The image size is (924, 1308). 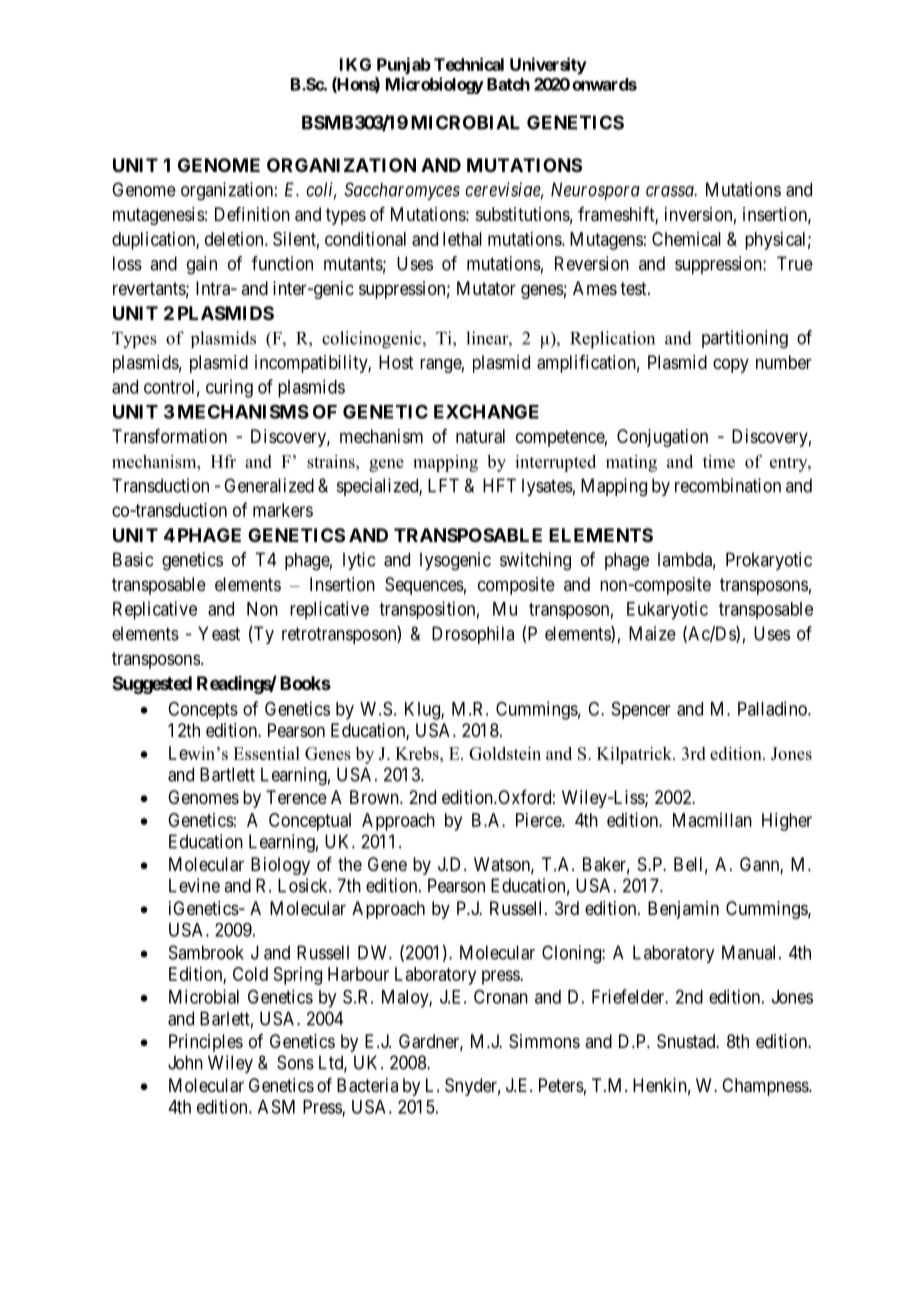 What do you see at coordinates (769, 561) in the page?
I see `Prokaryotic` at bounding box center [769, 561].
